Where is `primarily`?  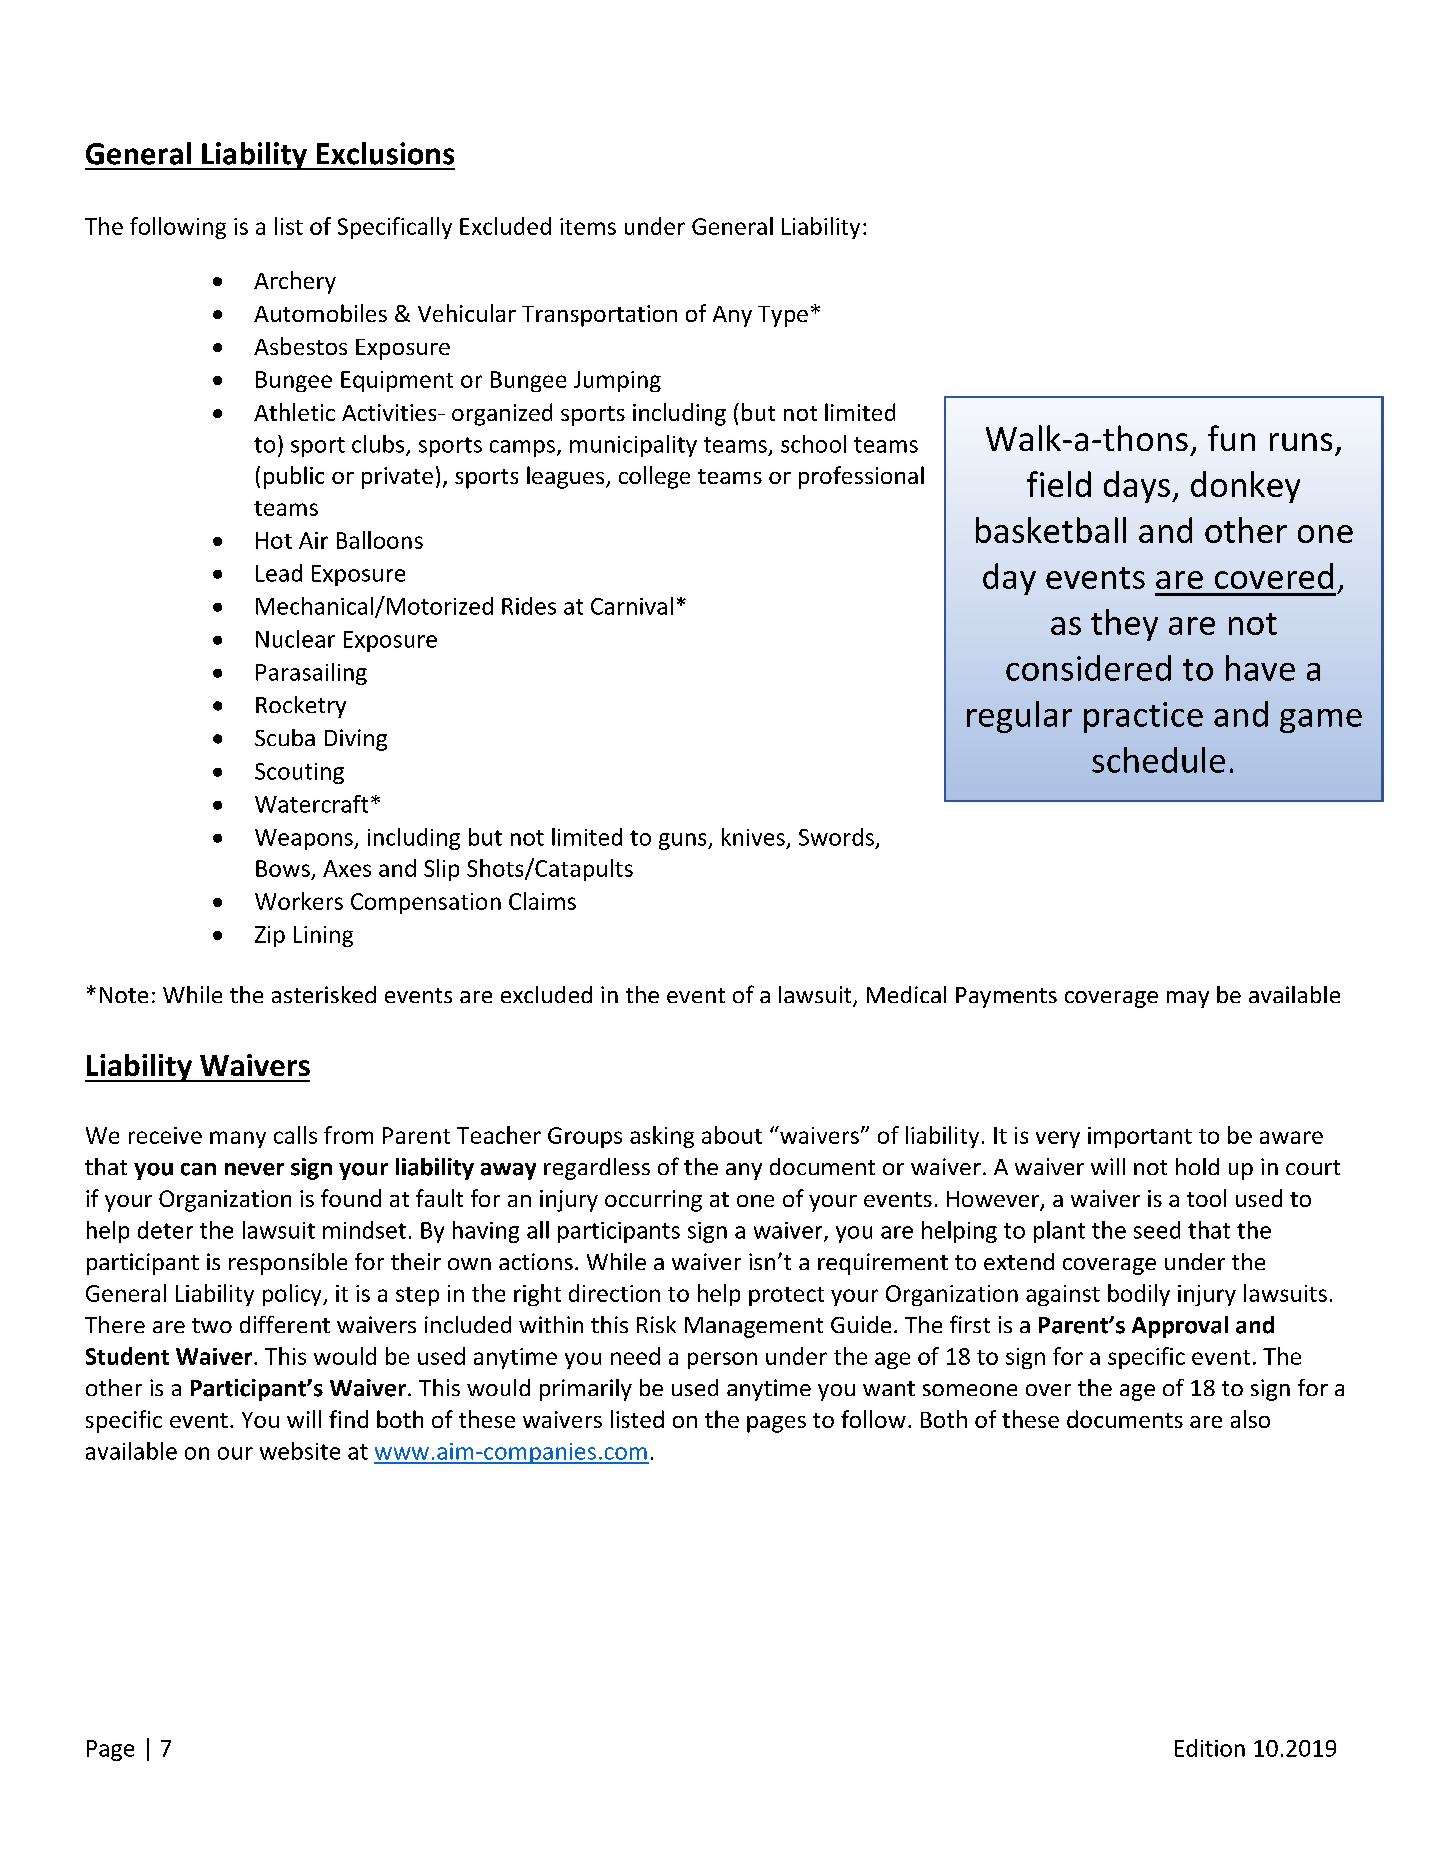
primarily is located at coordinates (586, 1390).
